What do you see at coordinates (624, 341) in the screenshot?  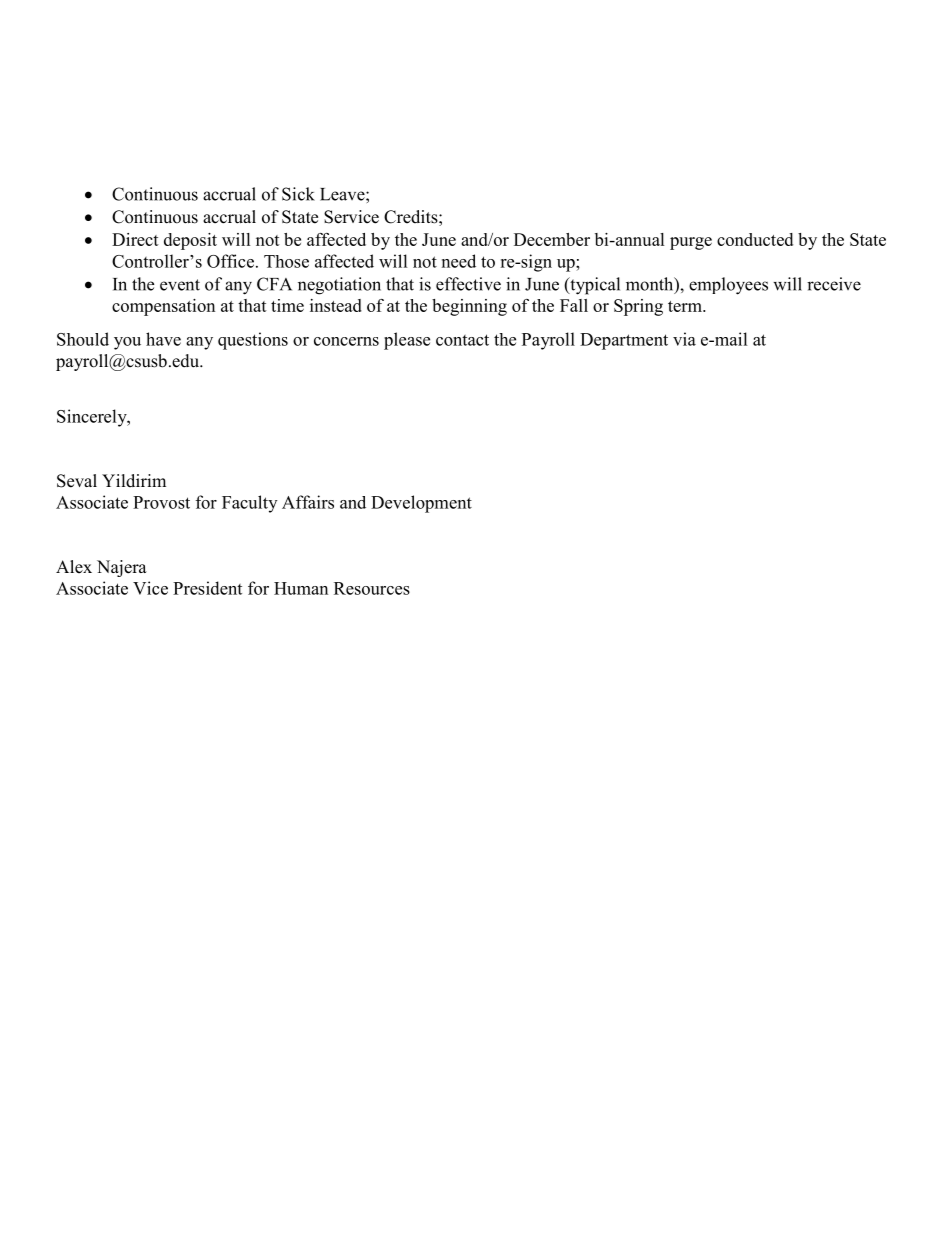 I see `Department` at bounding box center [624, 341].
